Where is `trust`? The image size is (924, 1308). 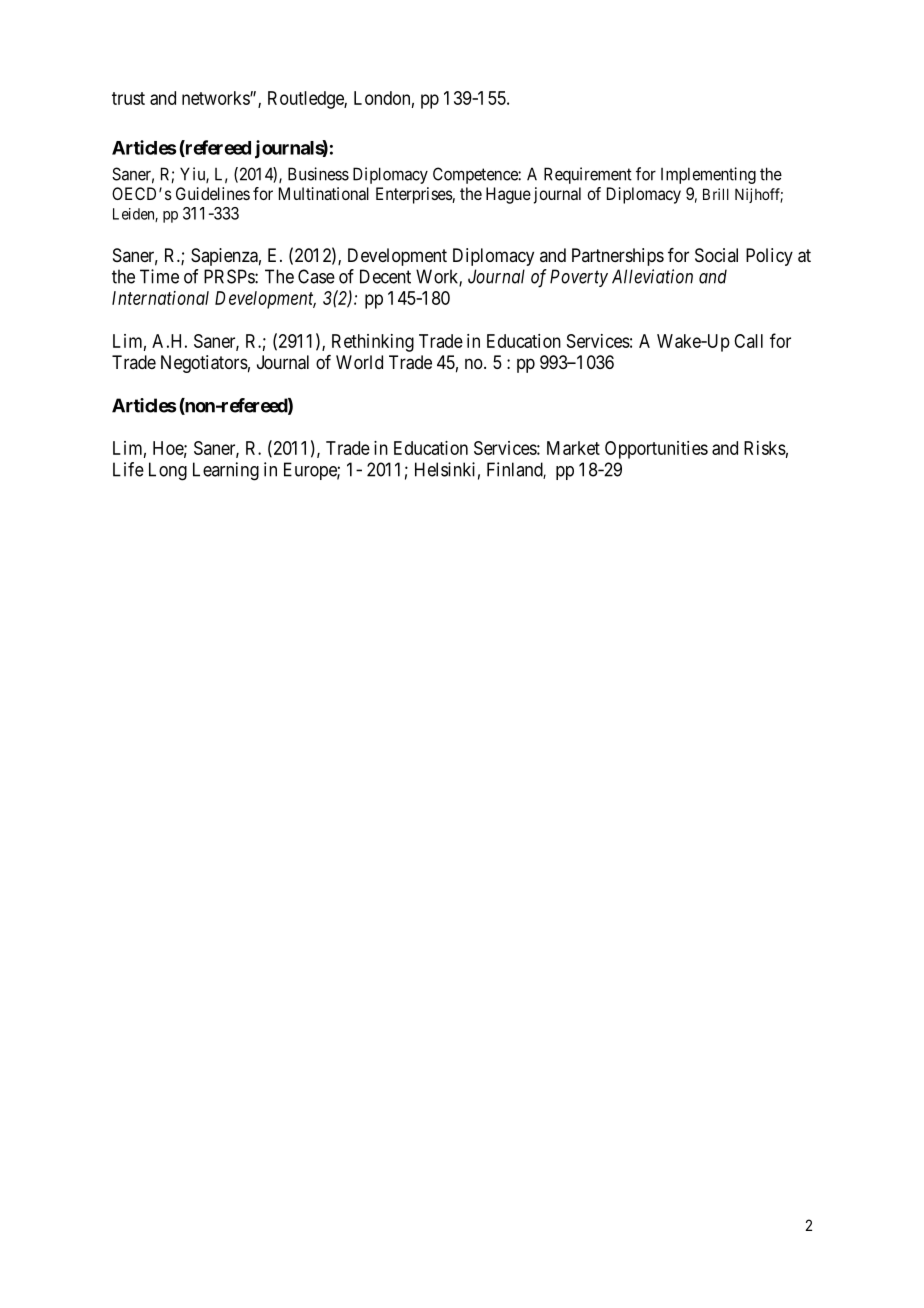 trust is located at coordinates (128, 98).
